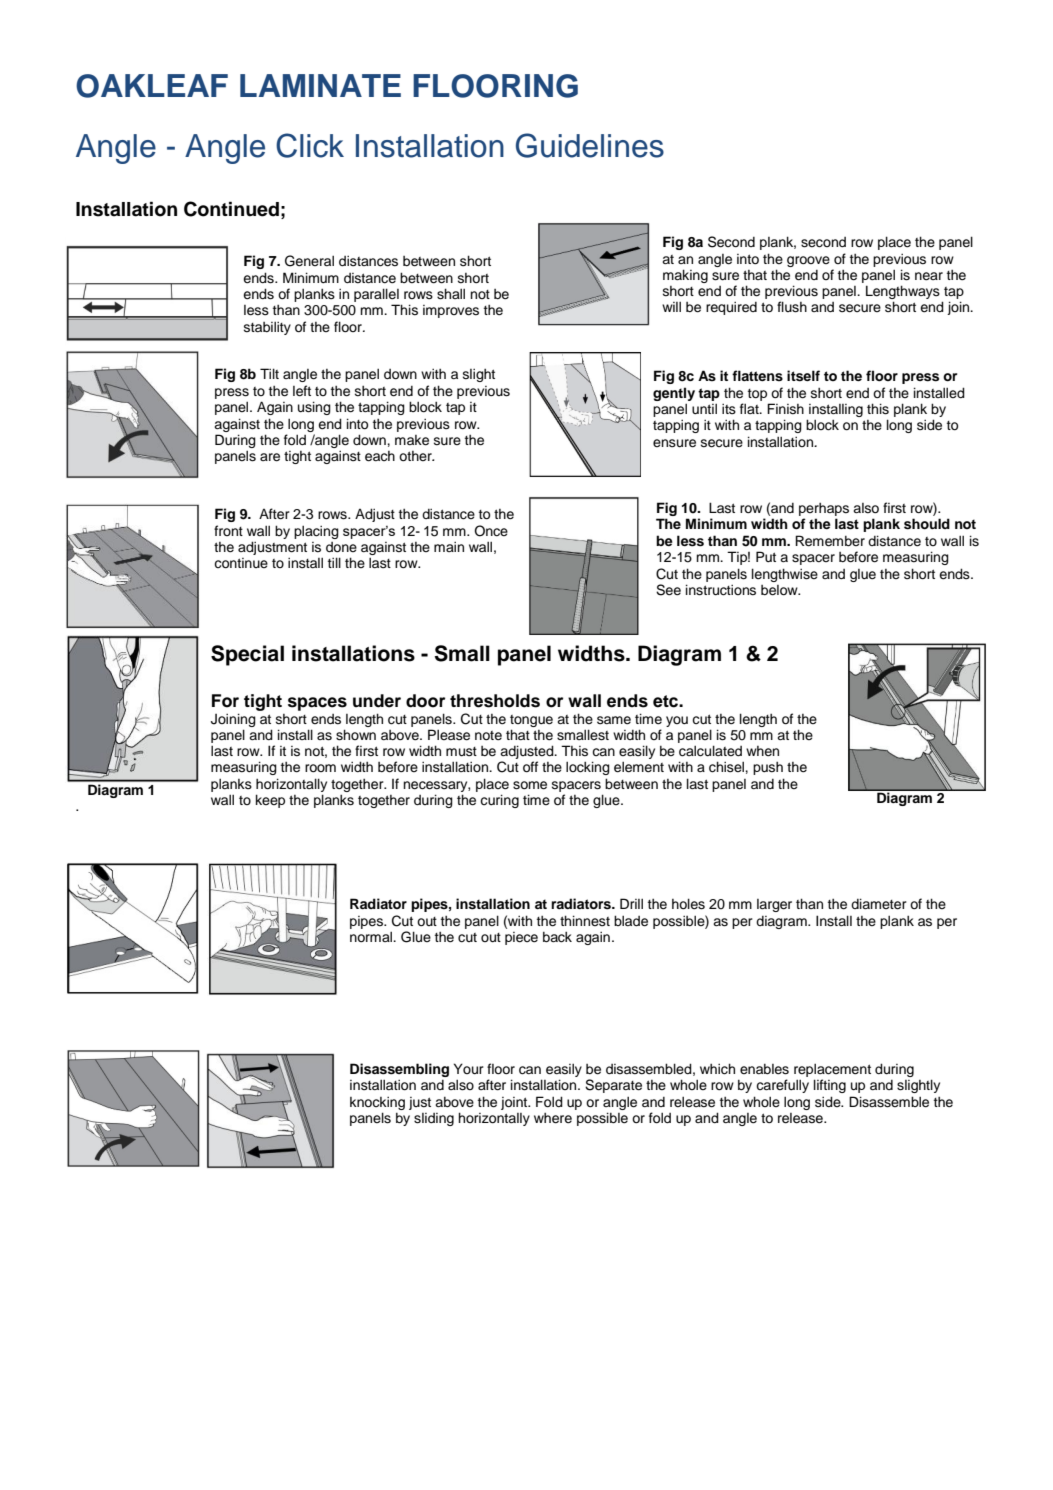 Image resolution: width=1053 pixels, height=1490 pixels. What do you see at coordinates (808, 261) in the image?
I see `groove` at bounding box center [808, 261].
